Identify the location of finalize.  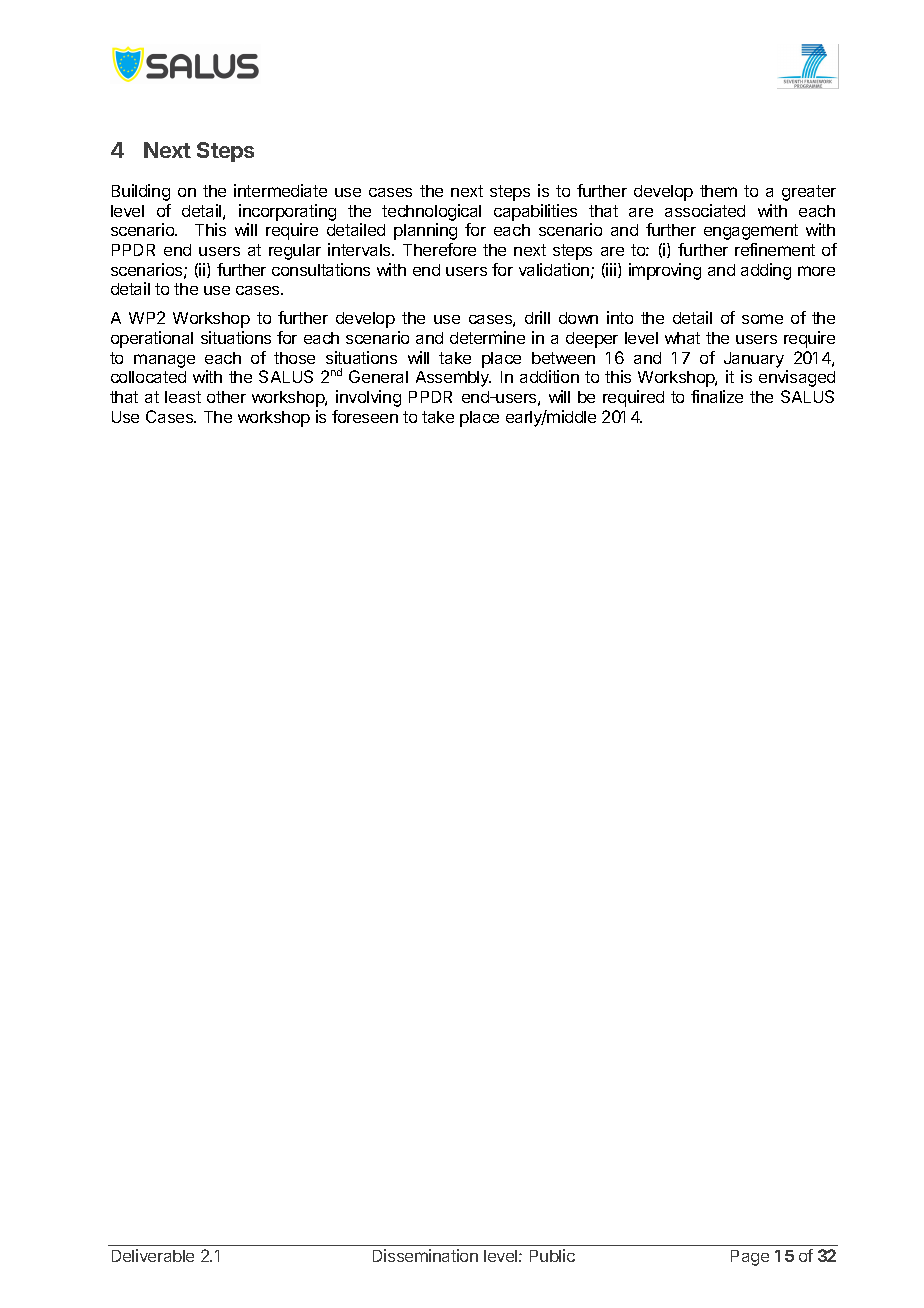
(717, 396).
